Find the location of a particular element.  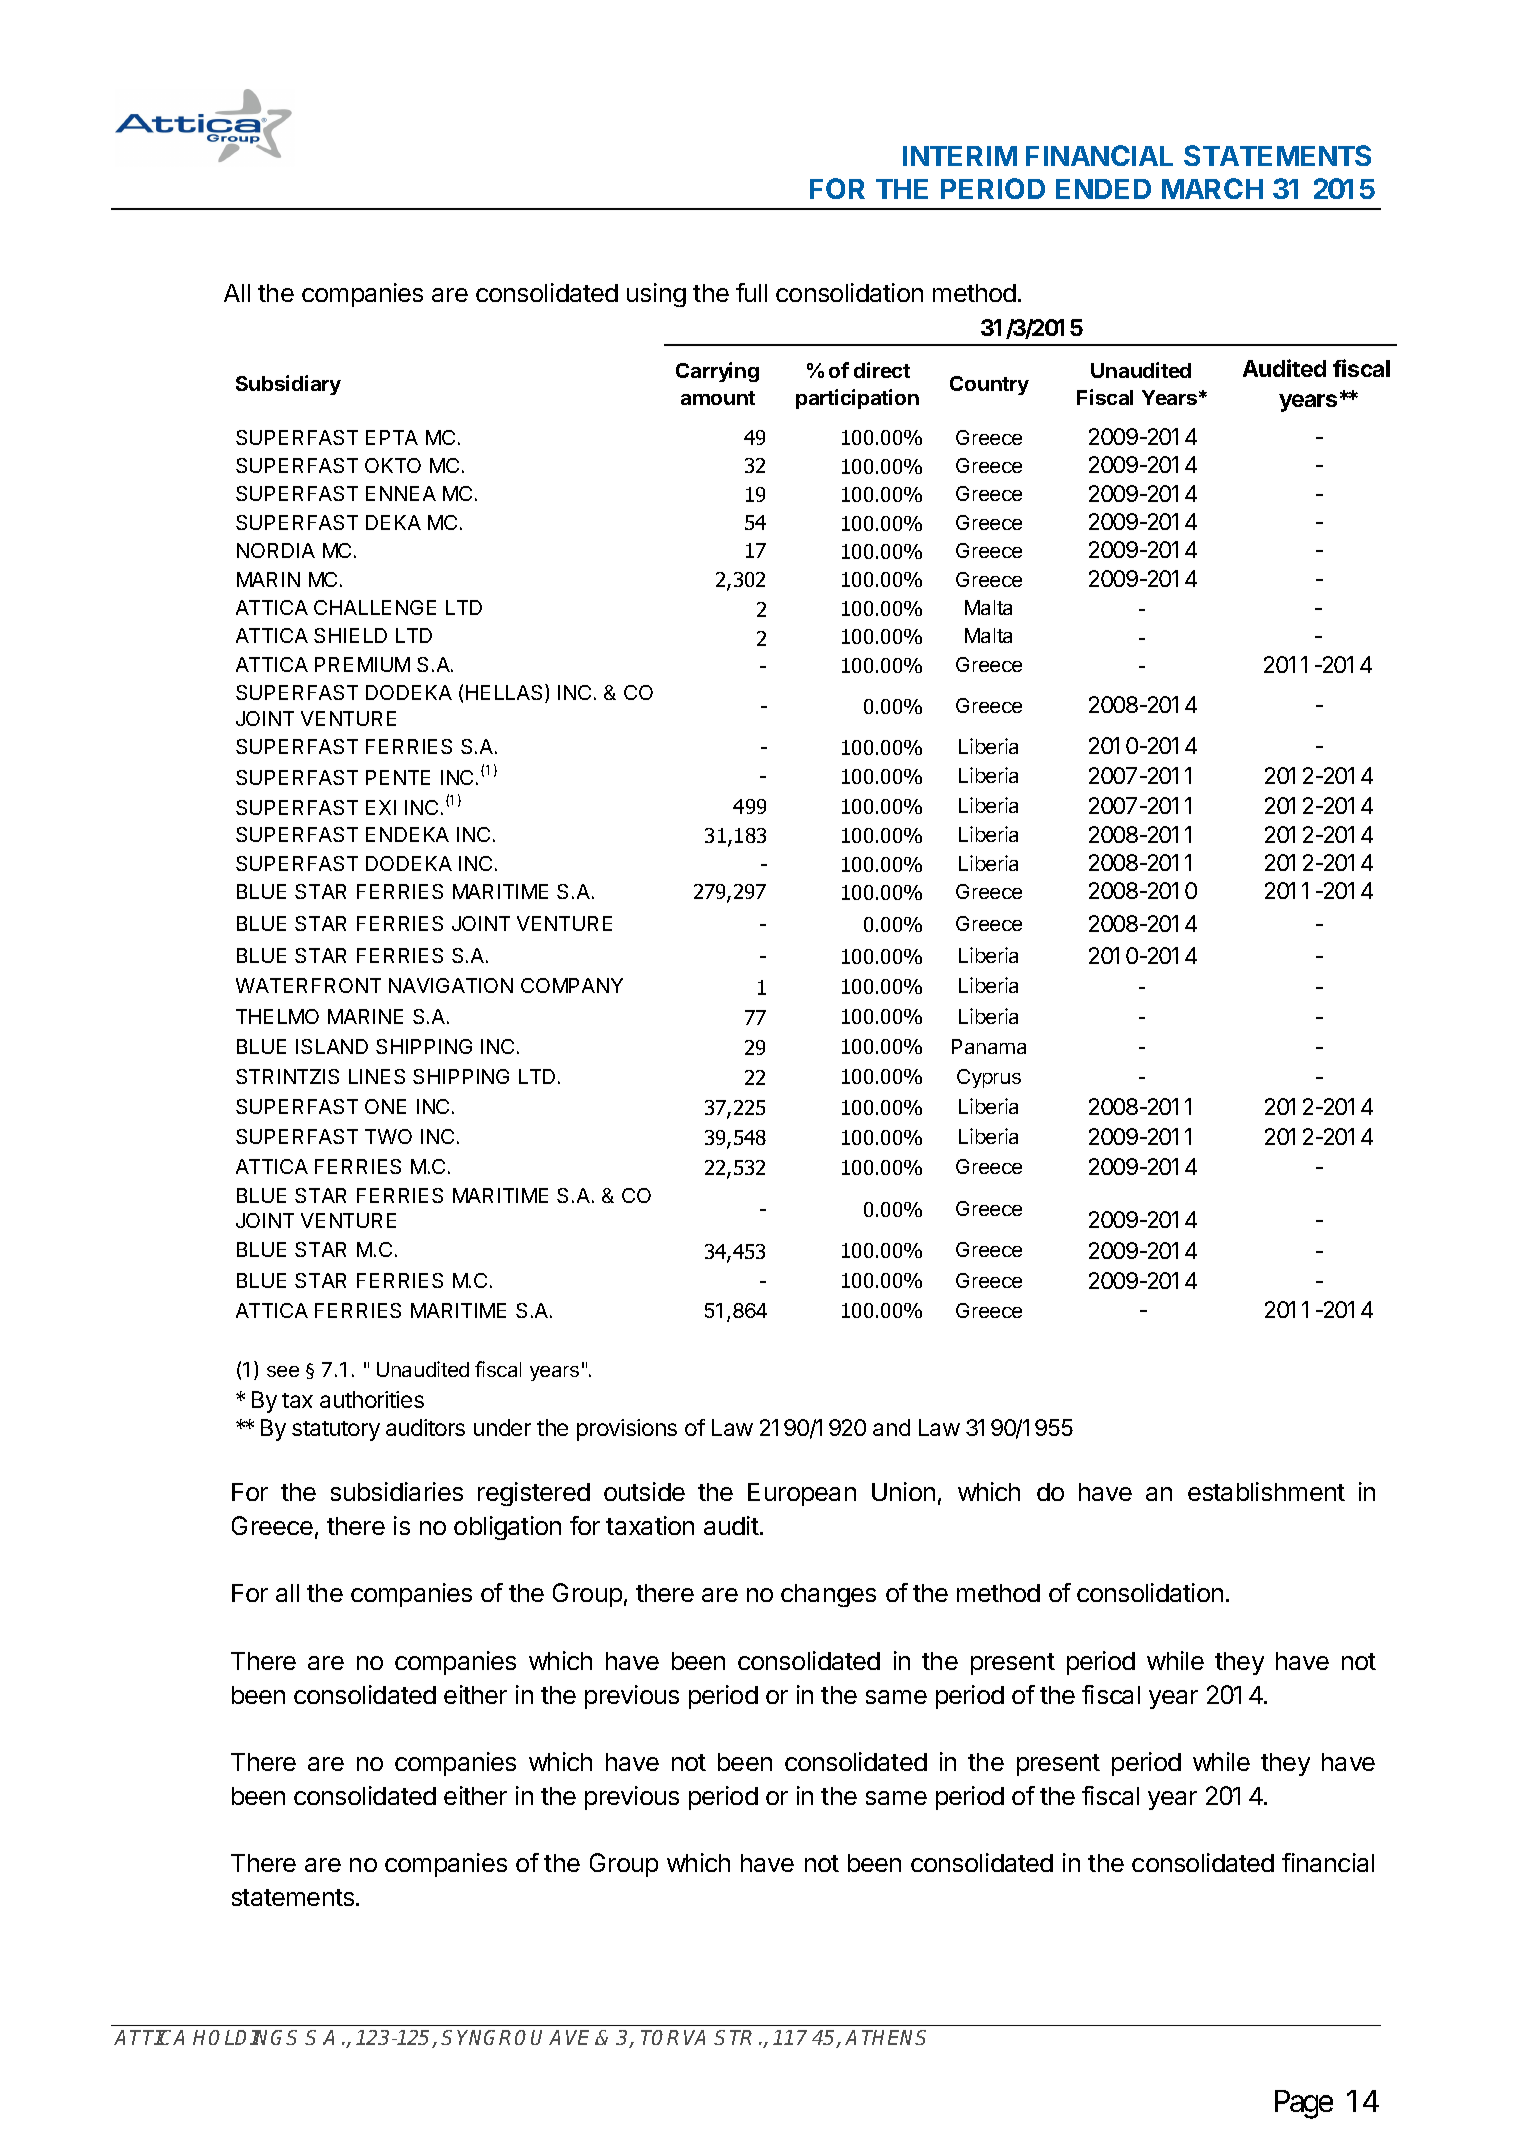

EXI is located at coordinates (381, 807).
